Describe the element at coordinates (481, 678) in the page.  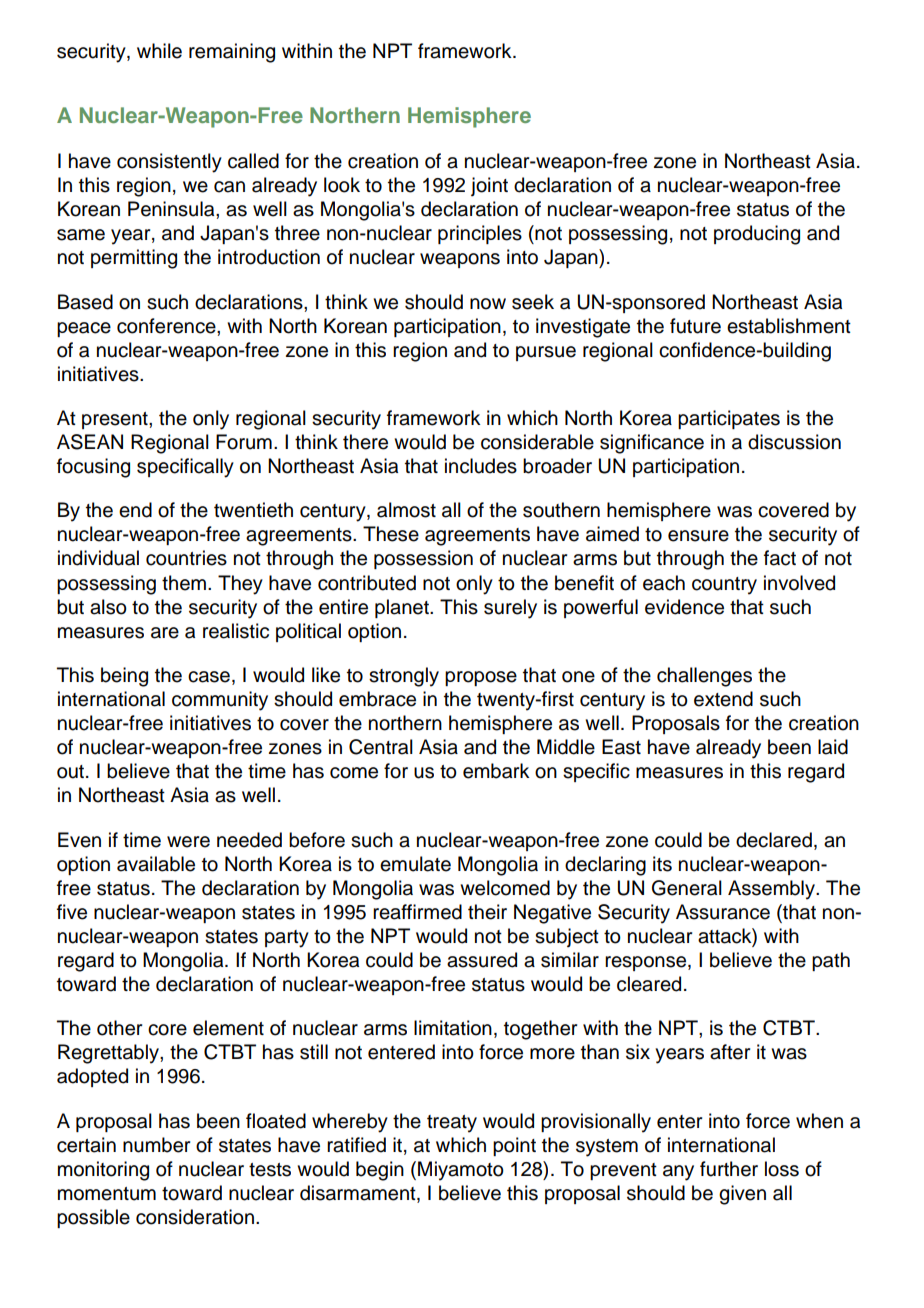
I see `propose` at that location.
